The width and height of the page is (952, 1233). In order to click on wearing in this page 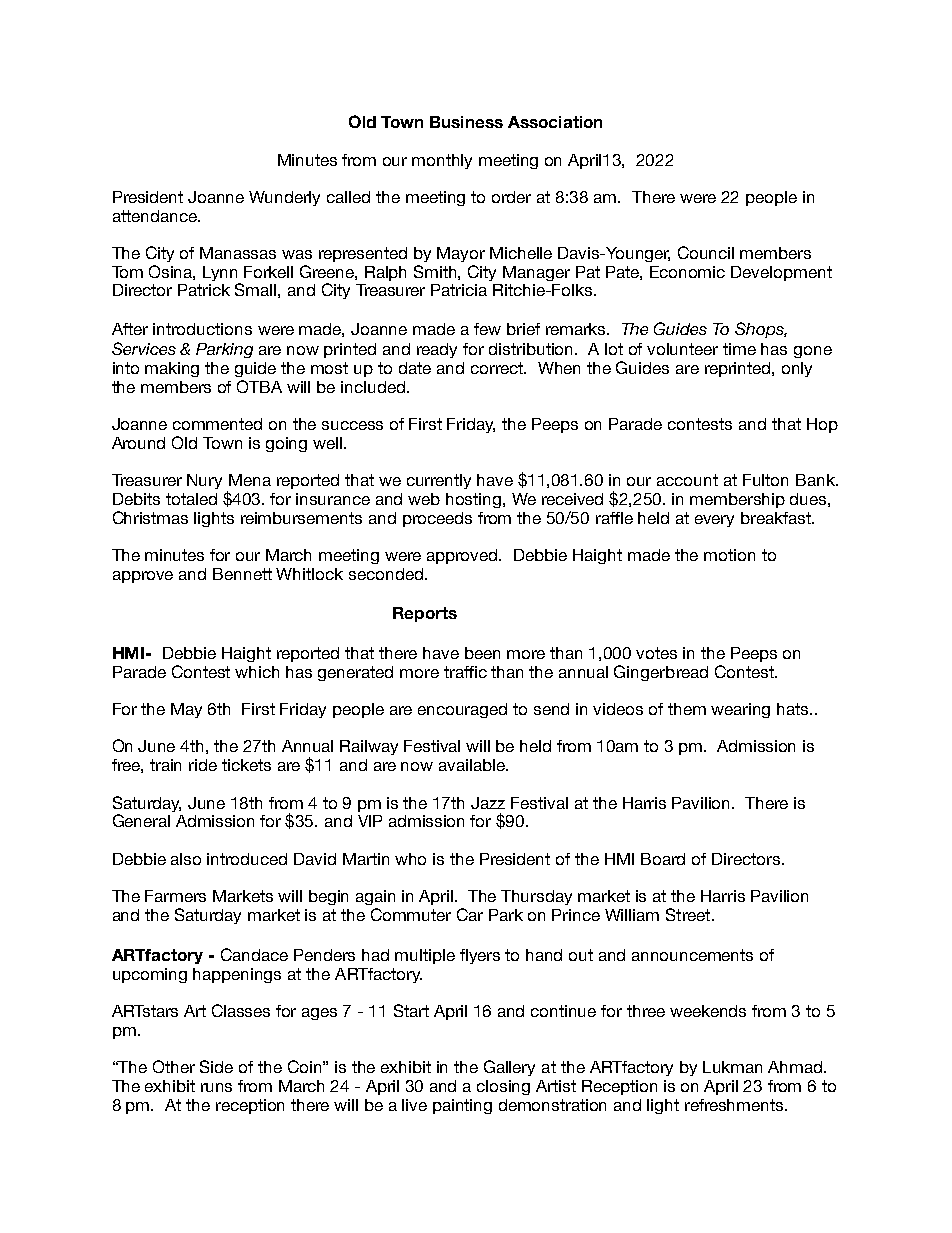, I will do `click(740, 710)`.
